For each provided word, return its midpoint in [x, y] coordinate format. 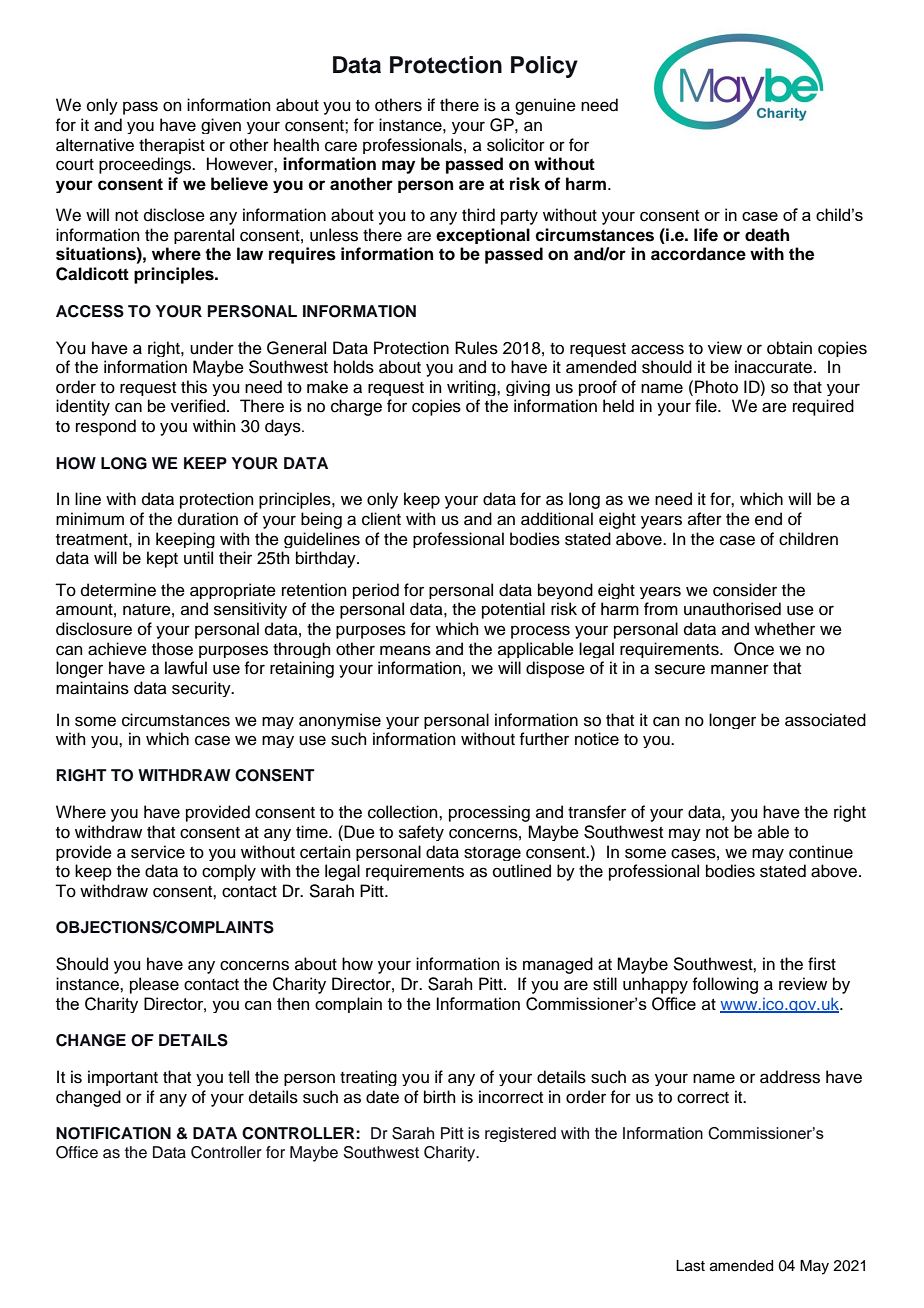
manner [740, 669]
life [706, 235]
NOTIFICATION [113, 1133]
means [405, 650]
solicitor [516, 145]
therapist [172, 146]
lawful [186, 668]
